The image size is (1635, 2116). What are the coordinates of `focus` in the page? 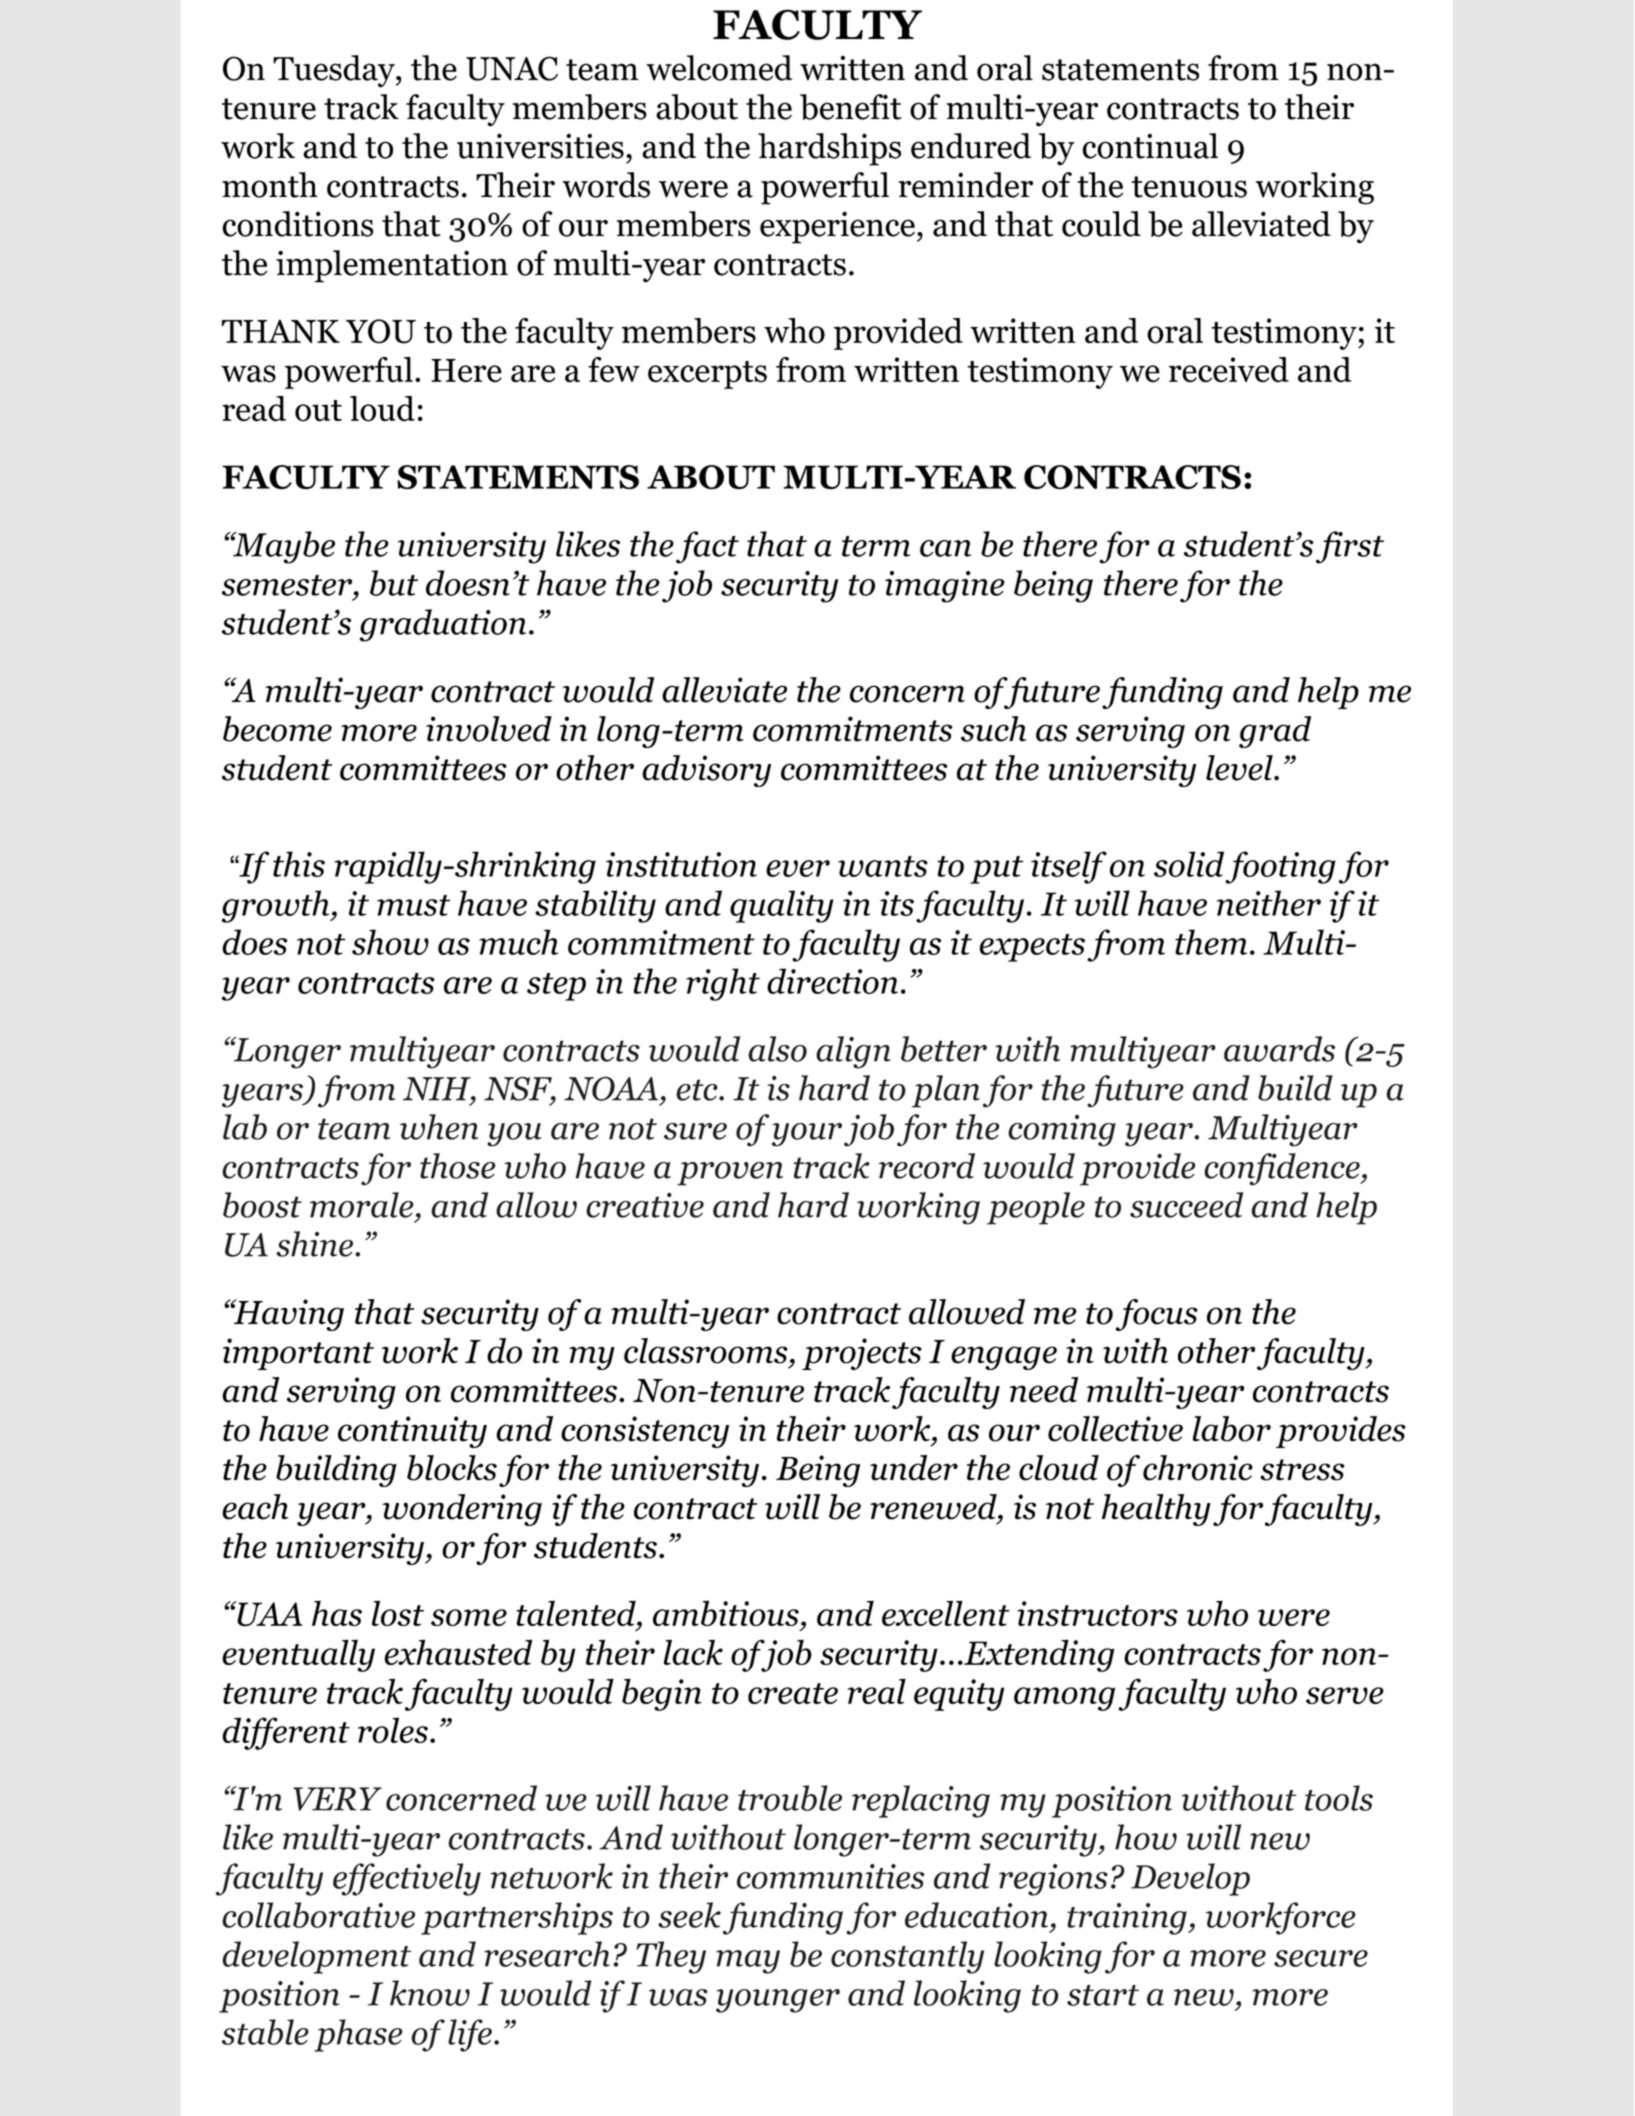 It's located at (1157, 1315).
